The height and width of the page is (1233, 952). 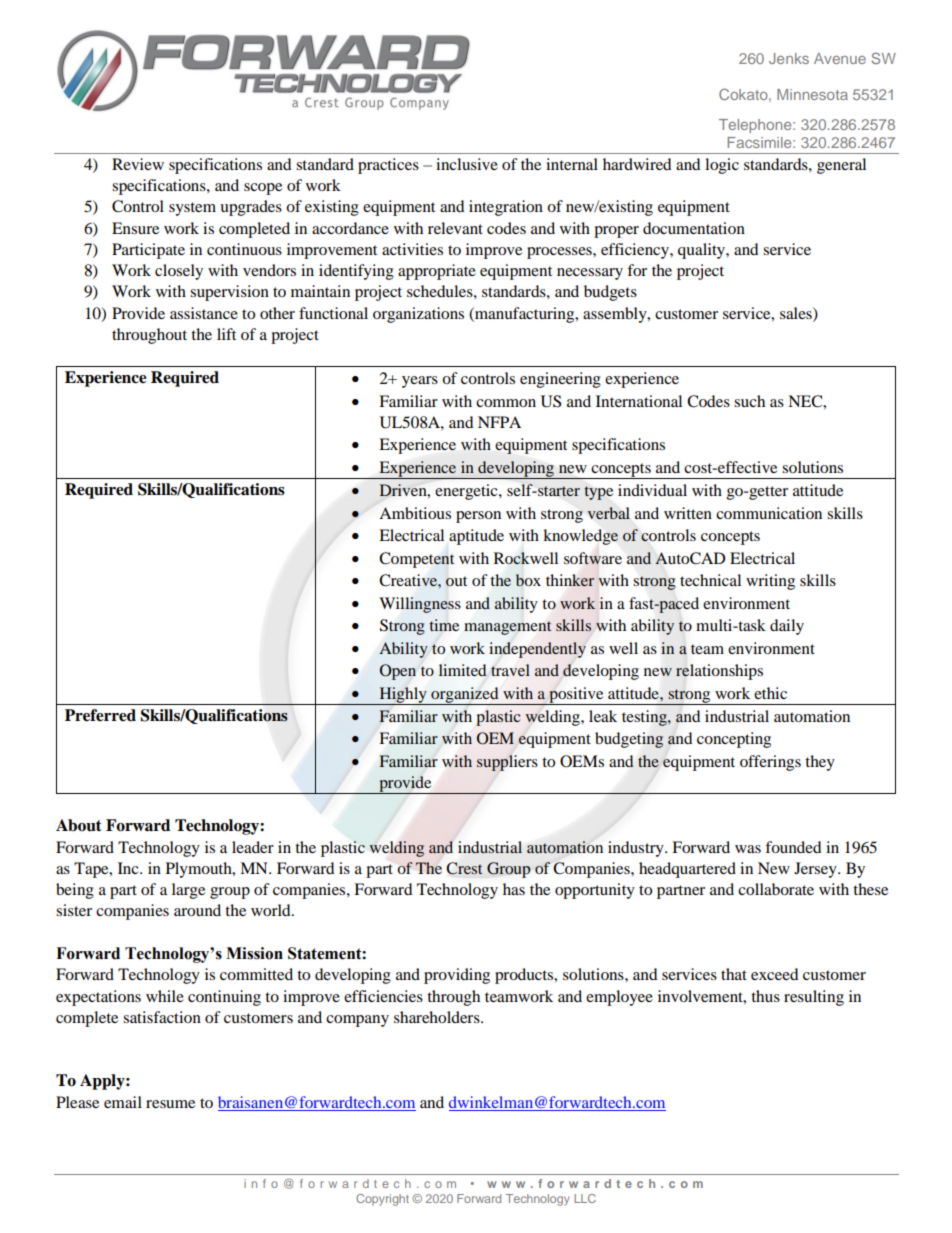 I want to click on resume, so click(x=170, y=1104).
